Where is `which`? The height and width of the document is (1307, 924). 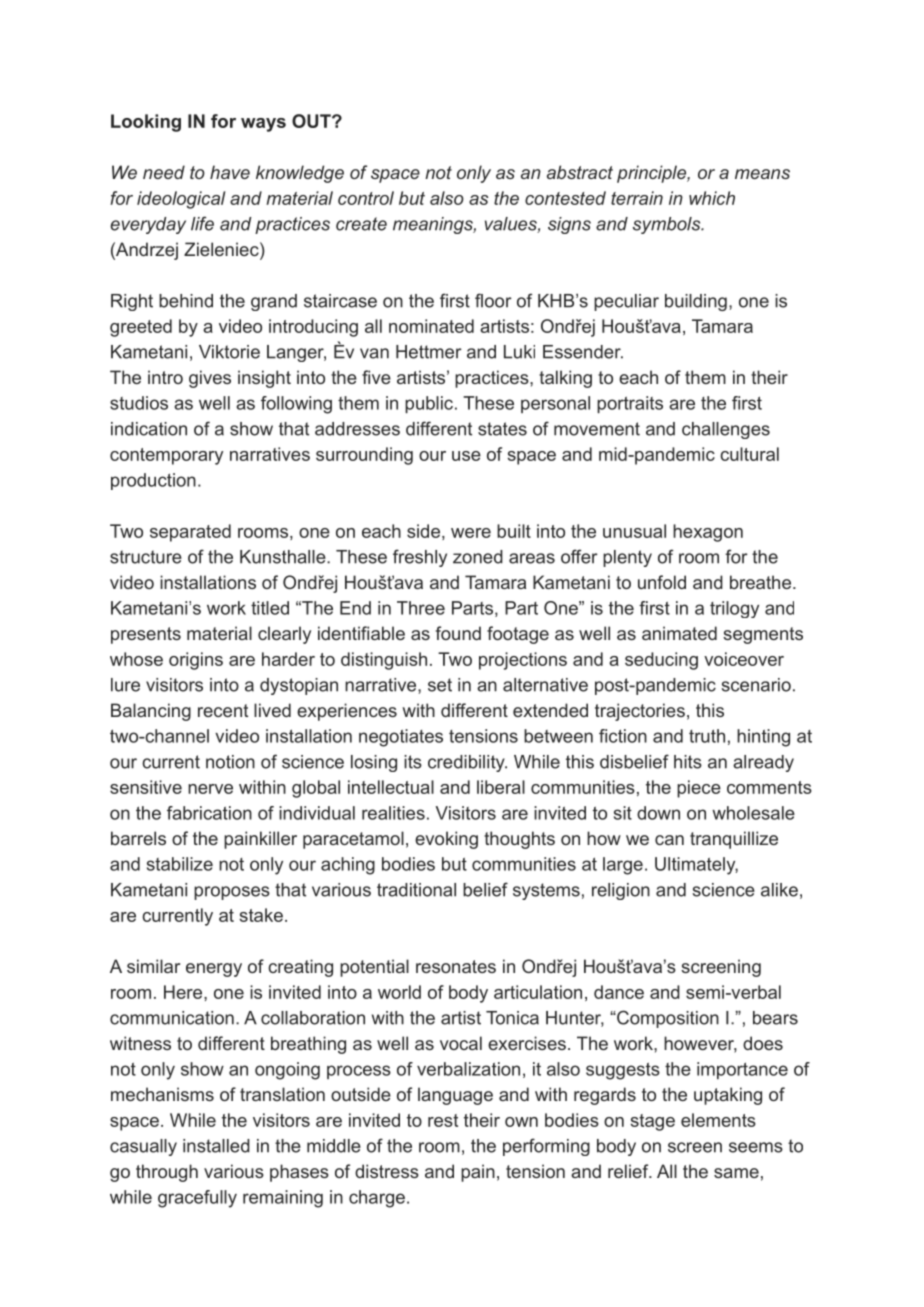 which is located at coordinates (712, 198).
